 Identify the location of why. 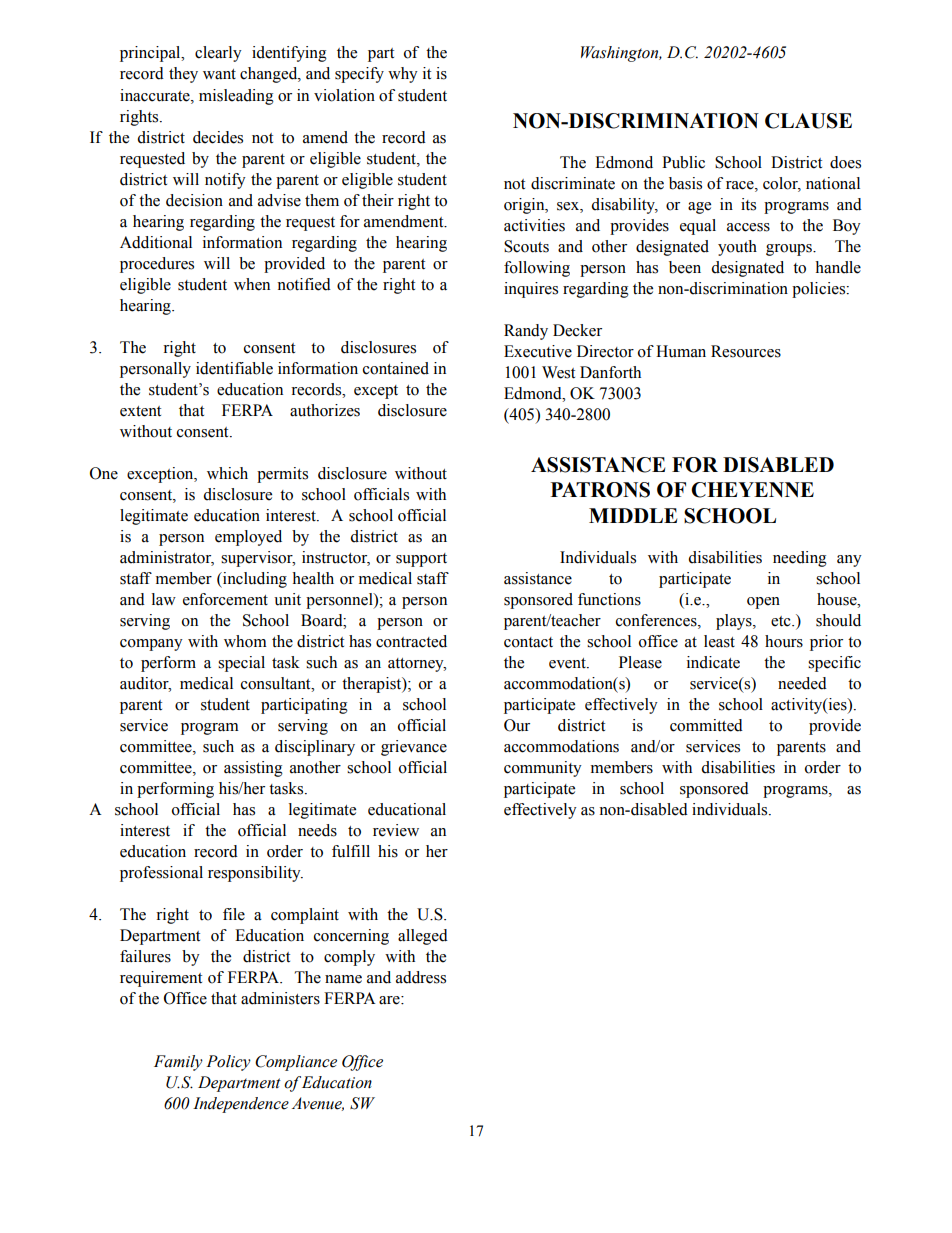
(403, 75).
